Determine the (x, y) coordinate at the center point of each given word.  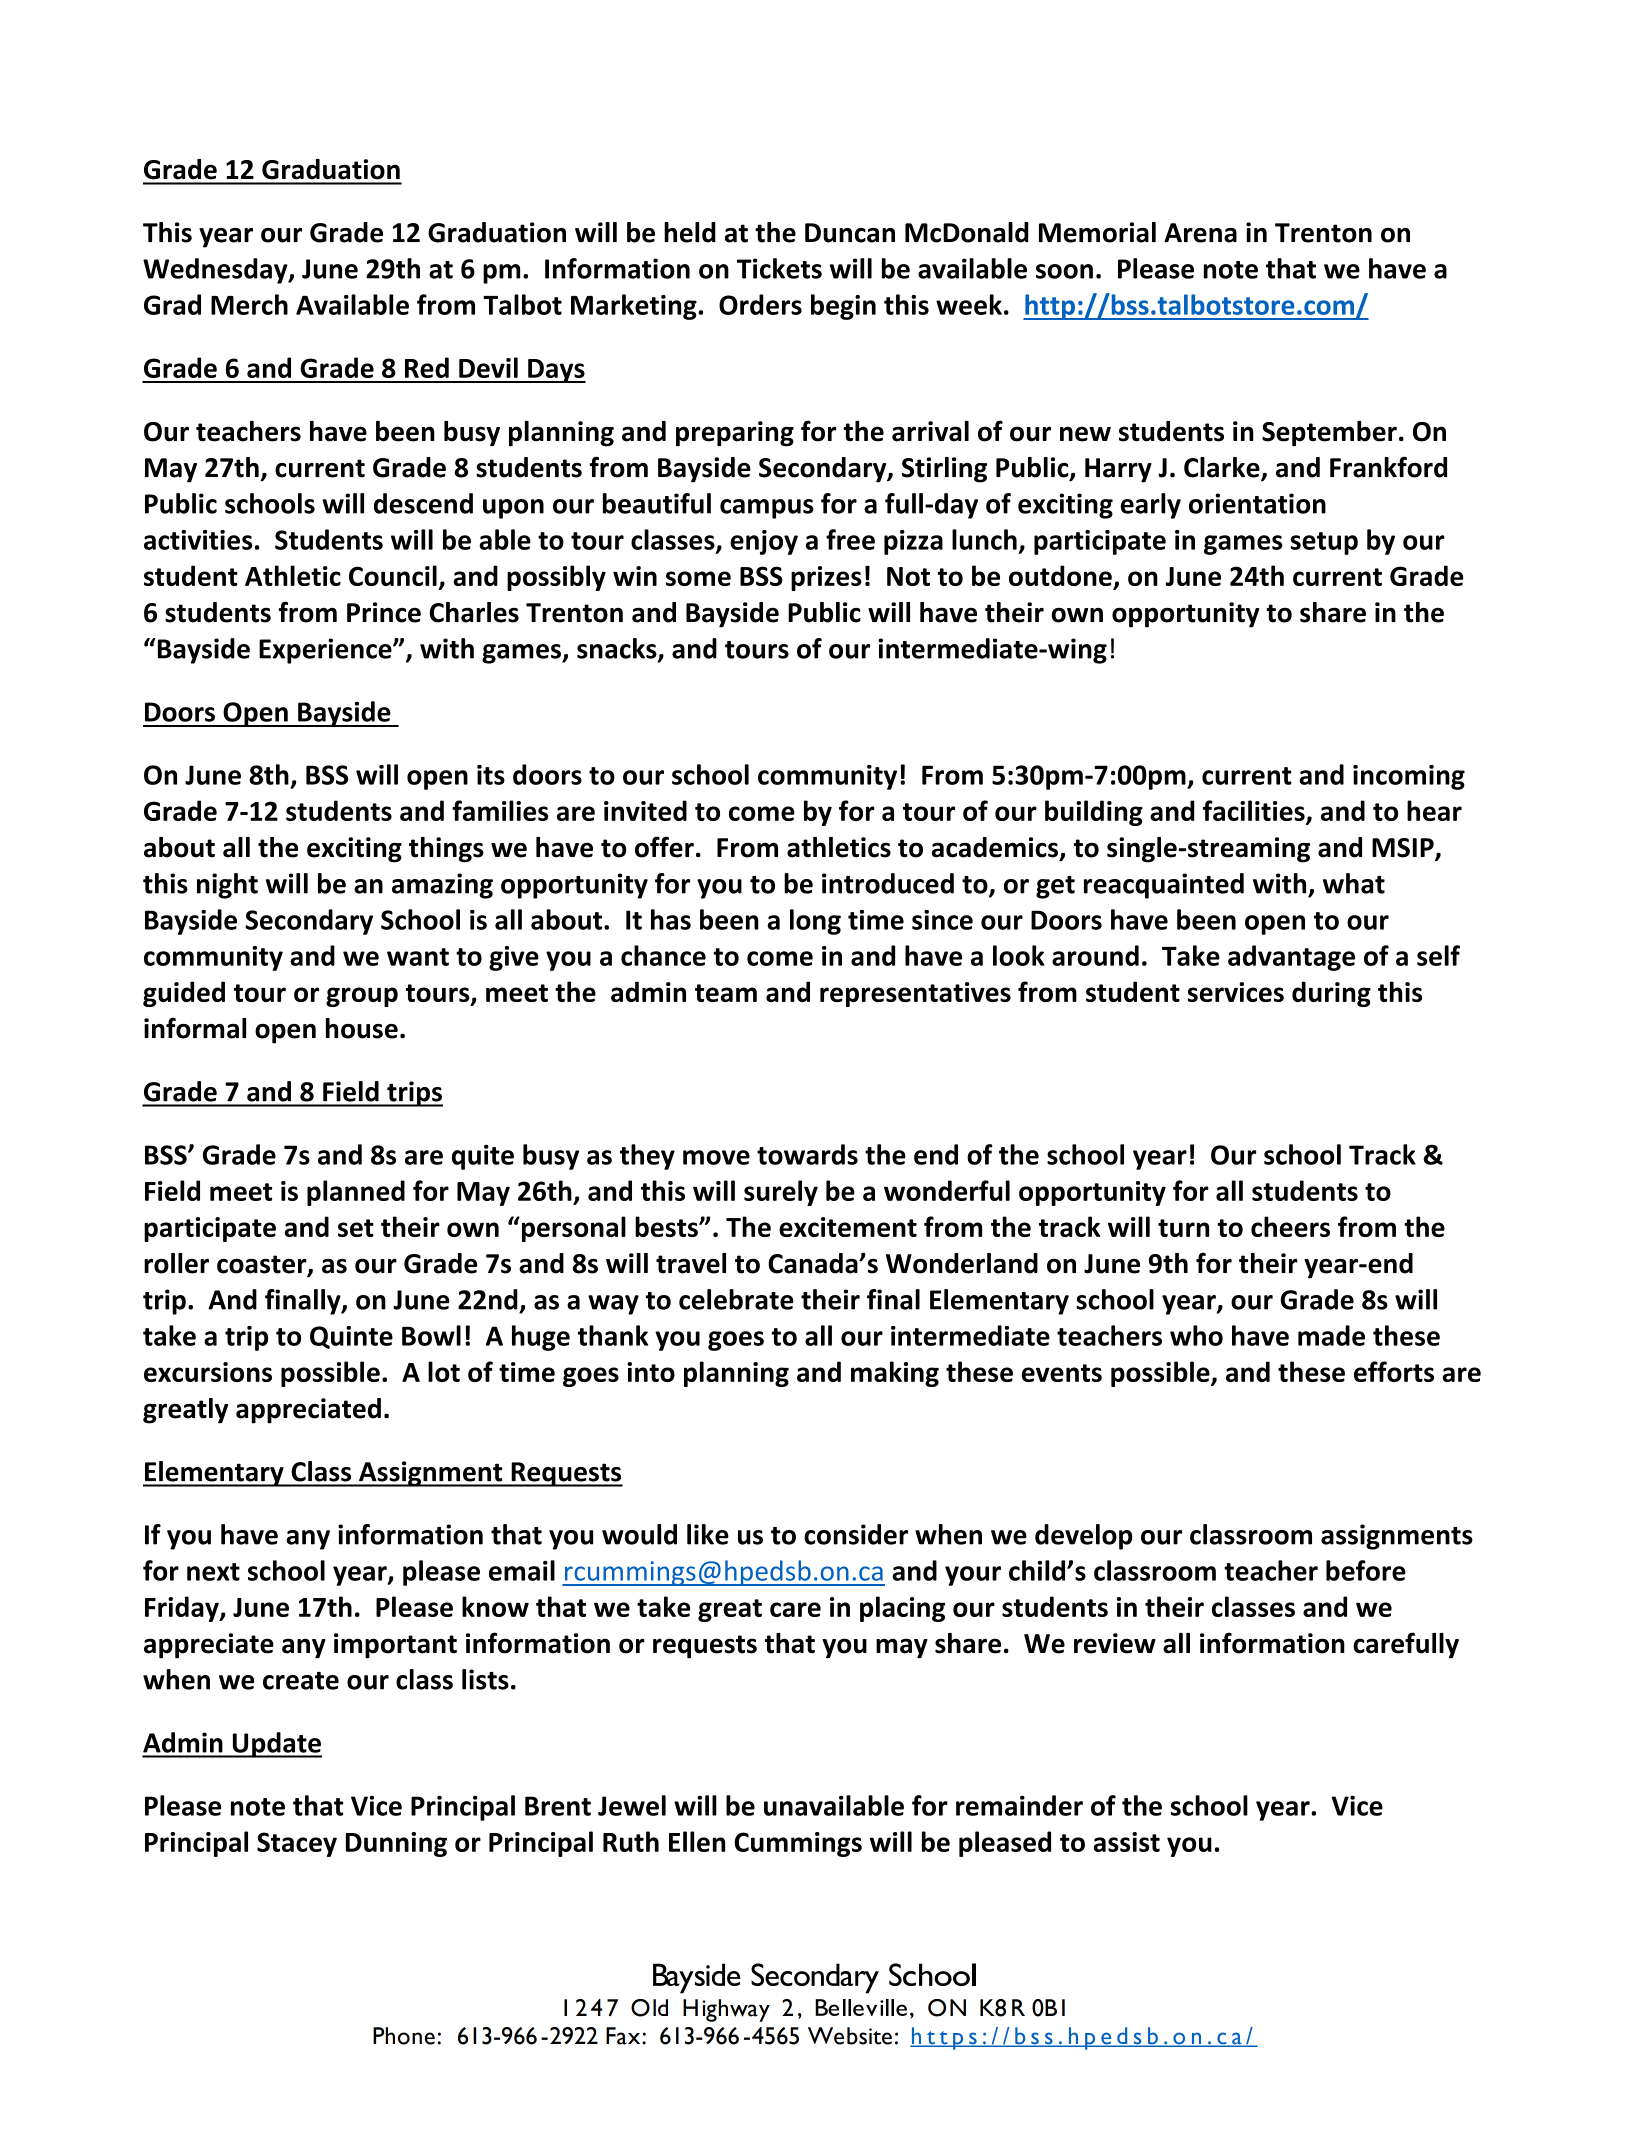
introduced (888, 883)
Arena (1200, 233)
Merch (249, 304)
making (895, 1374)
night (227, 886)
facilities (1255, 812)
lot (444, 1371)
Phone (404, 2036)
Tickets (779, 268)
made (1331, 1335)
